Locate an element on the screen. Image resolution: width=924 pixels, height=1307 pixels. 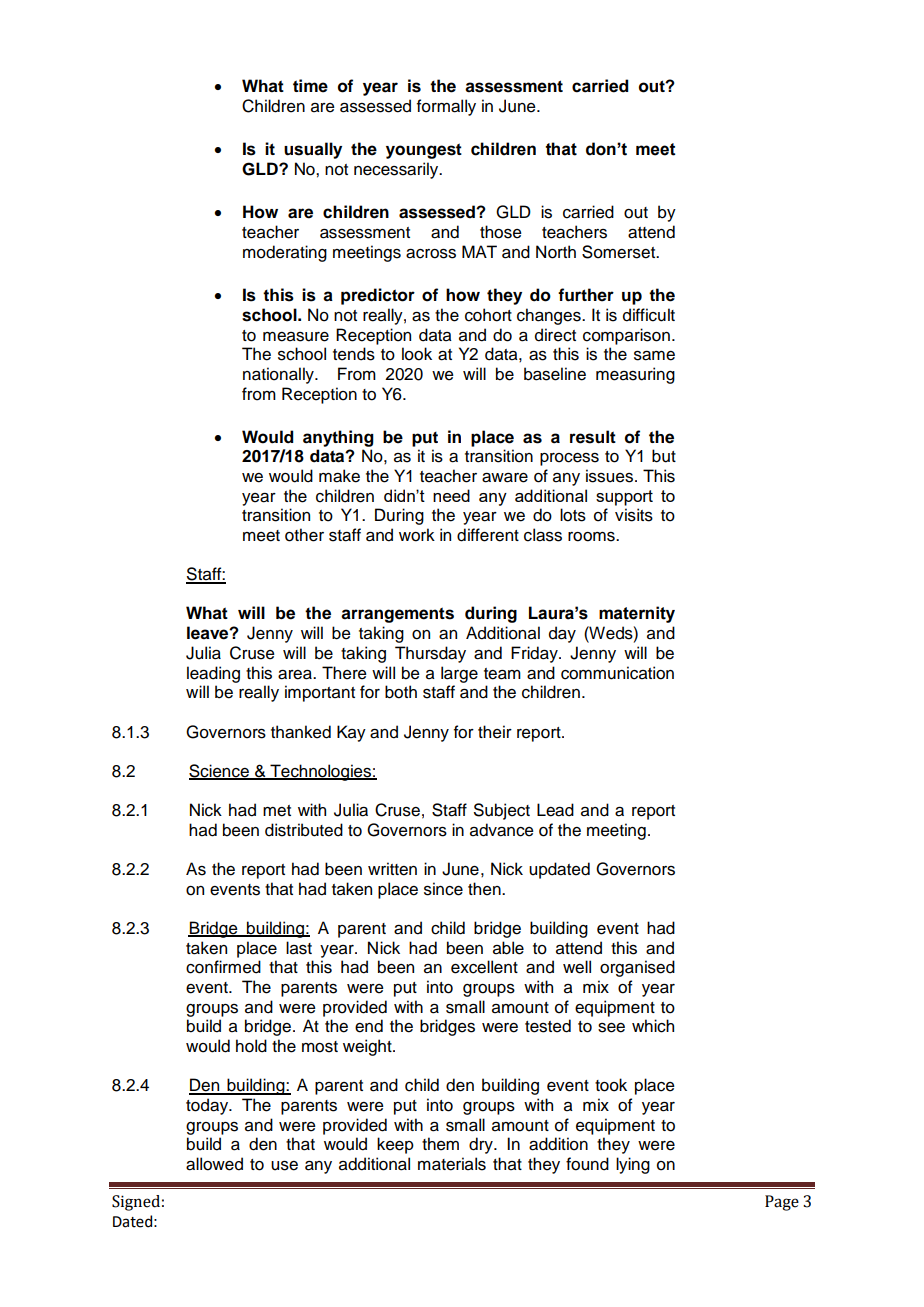
allowed is located at coordinates (214, 1164).
